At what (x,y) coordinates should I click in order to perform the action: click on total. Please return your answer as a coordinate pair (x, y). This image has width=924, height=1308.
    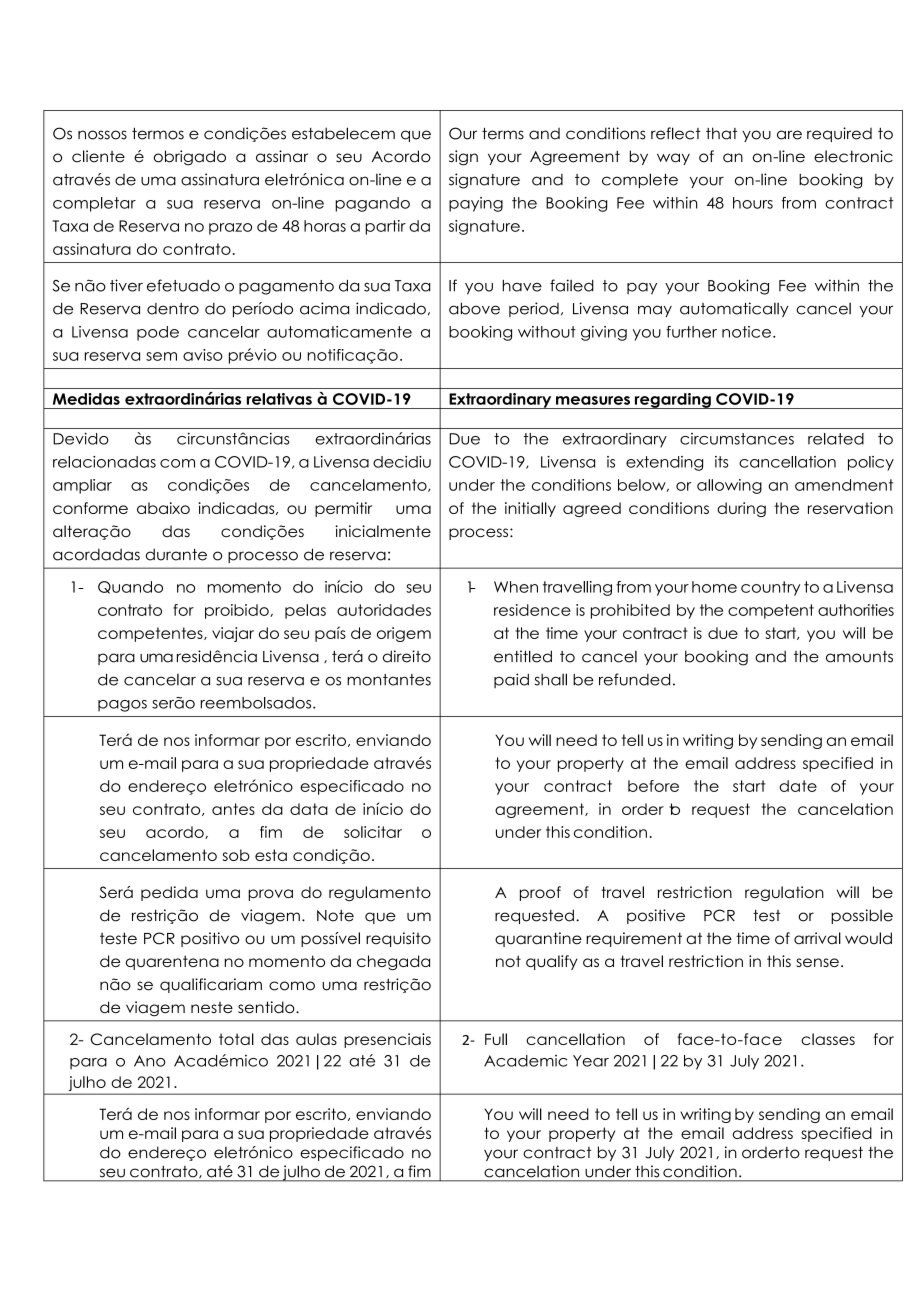
    Looking at the image, I should click on (236, 1039).
